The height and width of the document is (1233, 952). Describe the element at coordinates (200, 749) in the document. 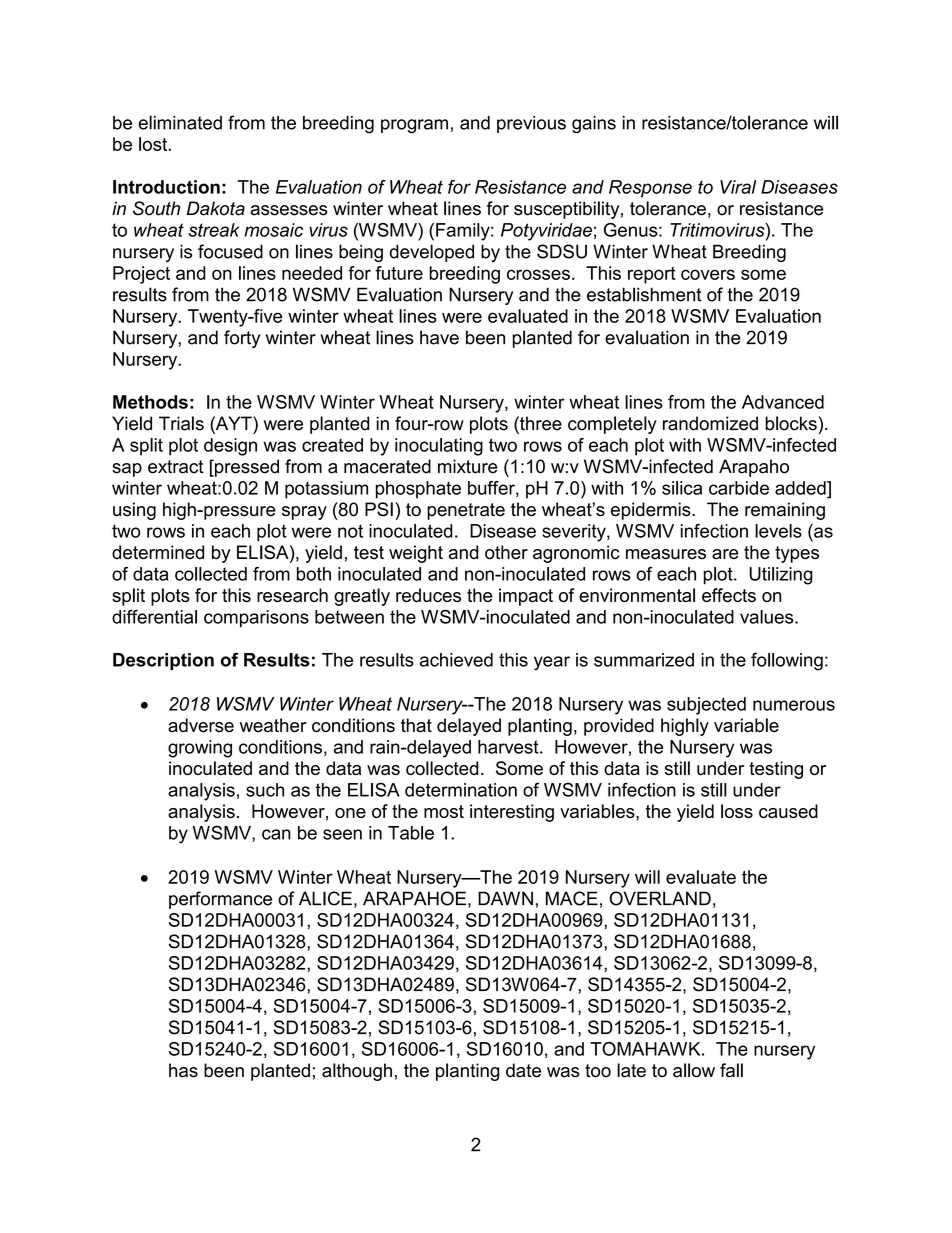

I see `growing` at that location.
